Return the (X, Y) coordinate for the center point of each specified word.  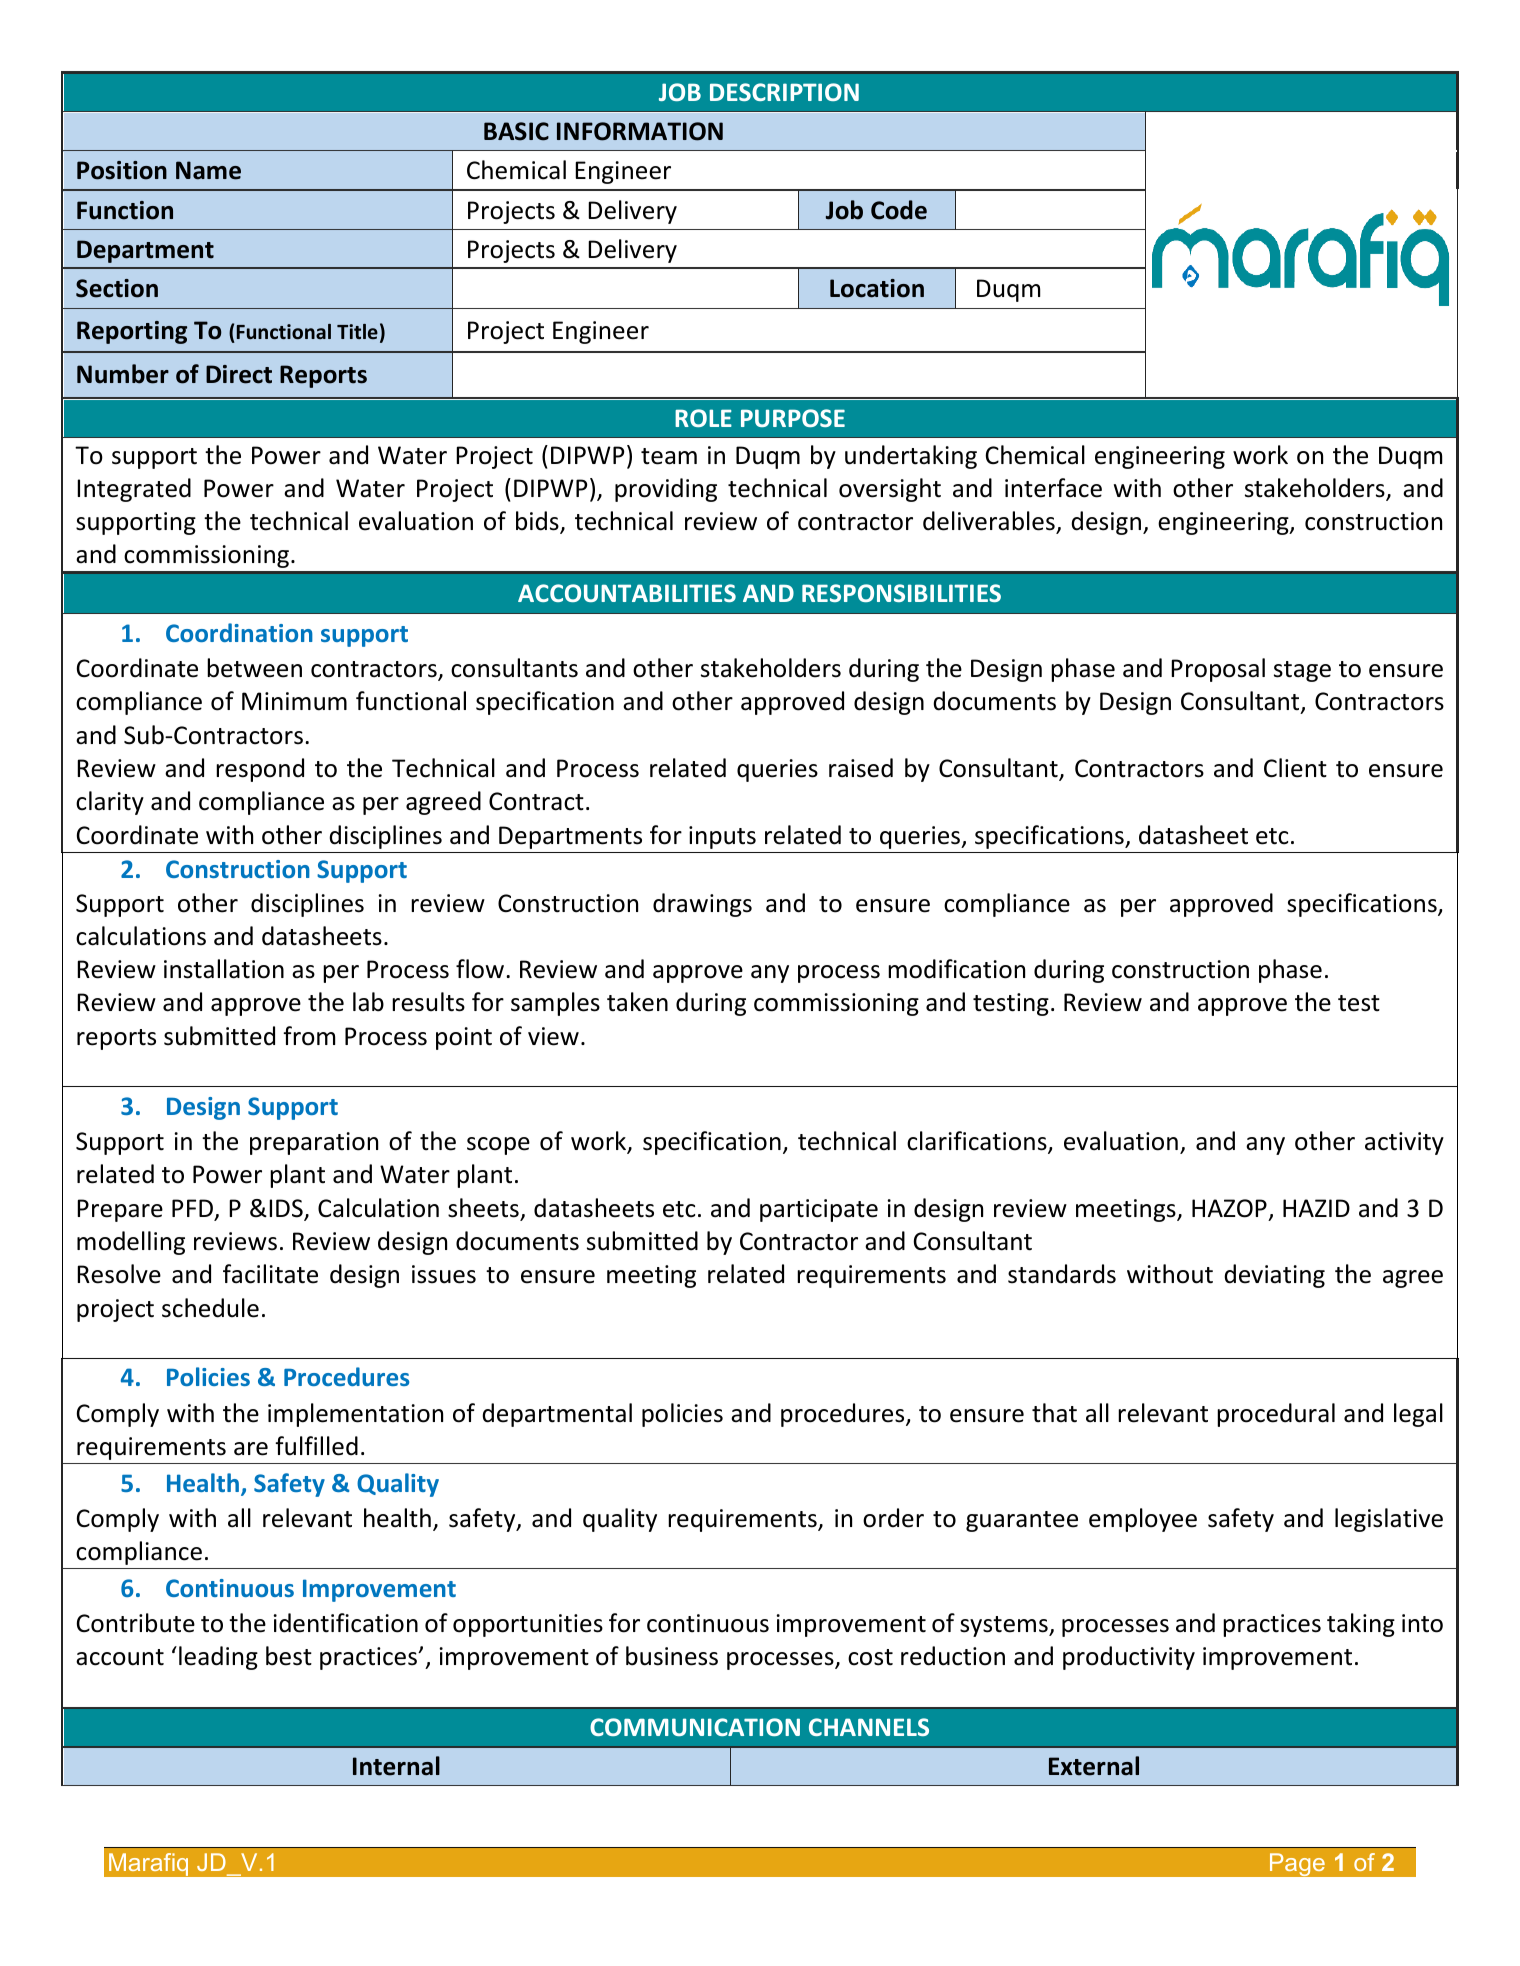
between (254, 668)
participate (819, 1210)
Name (208, 170)
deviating (1274, 1276)
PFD (192, 1208)
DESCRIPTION (784, 92)
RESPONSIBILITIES (901, 593)
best (289, 1656)
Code (899, 210)
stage (1302, 671)
